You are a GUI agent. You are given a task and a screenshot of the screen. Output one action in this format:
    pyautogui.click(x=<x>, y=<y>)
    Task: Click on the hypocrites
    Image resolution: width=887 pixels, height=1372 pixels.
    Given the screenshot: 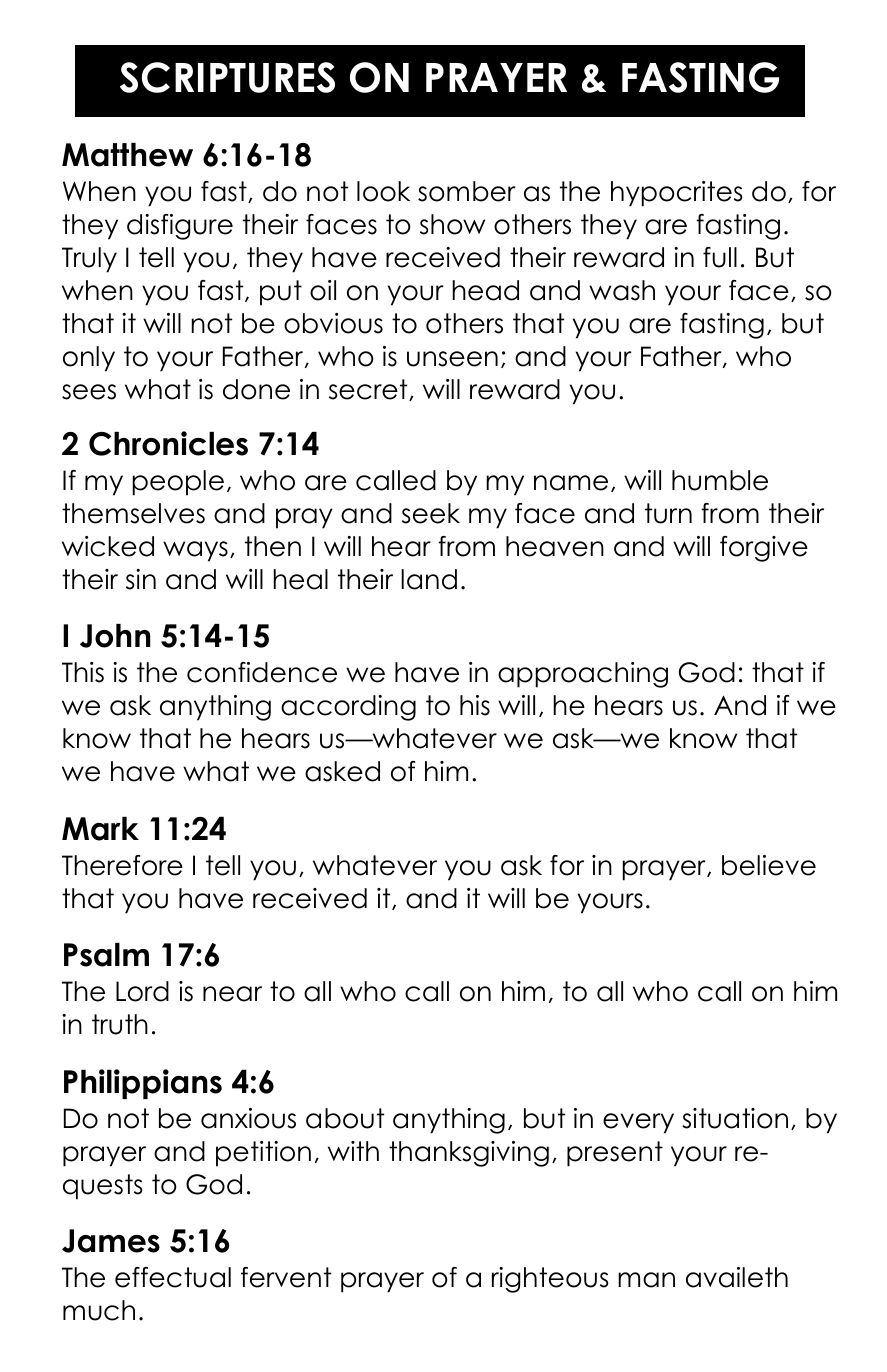 What is the action you would take?
    pyautogui.click(x=677, y=194)
